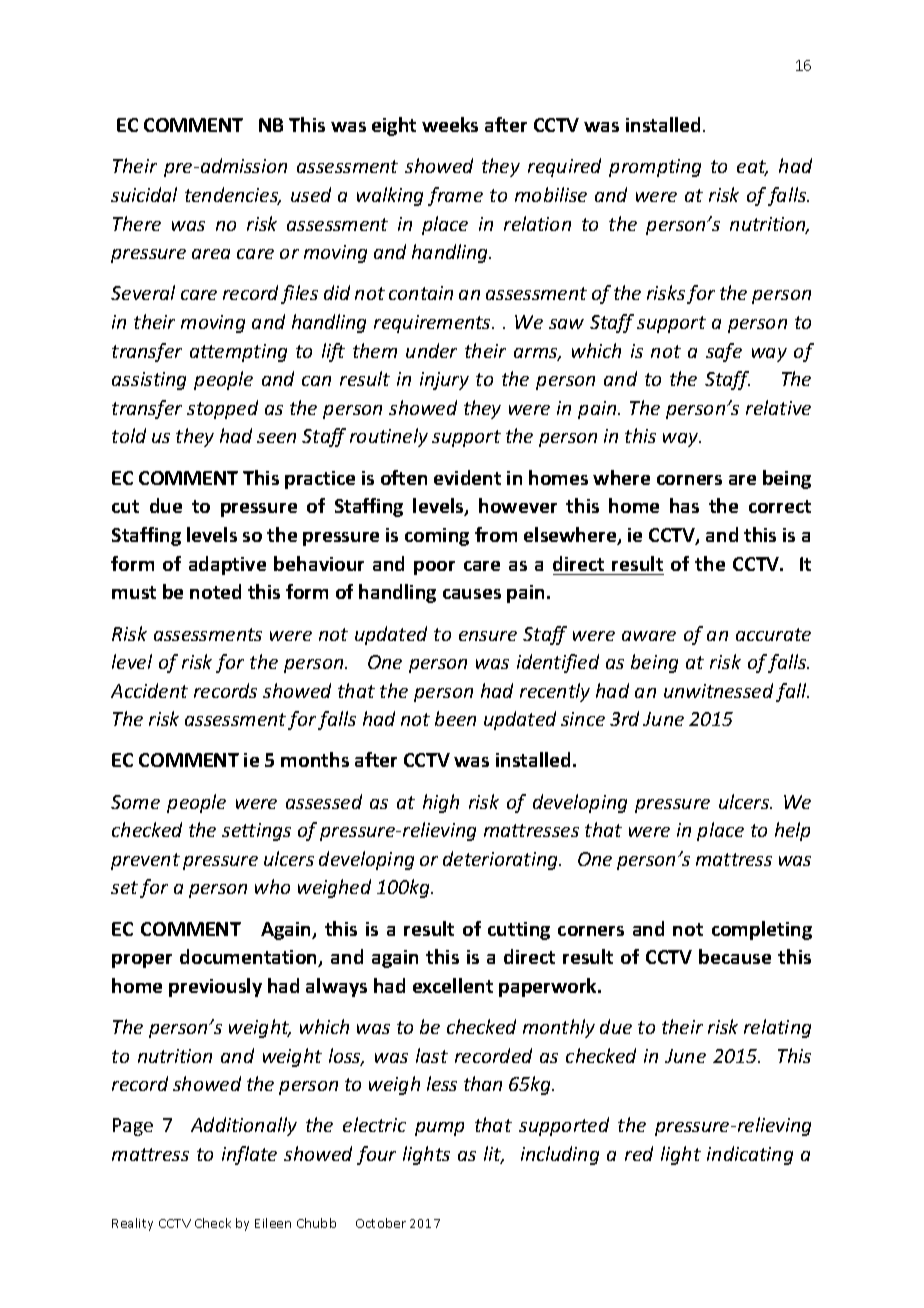  What do you see at coordinates (752, 168) in the screenshot?
I see `eat` at bounding box center [752, 168].
